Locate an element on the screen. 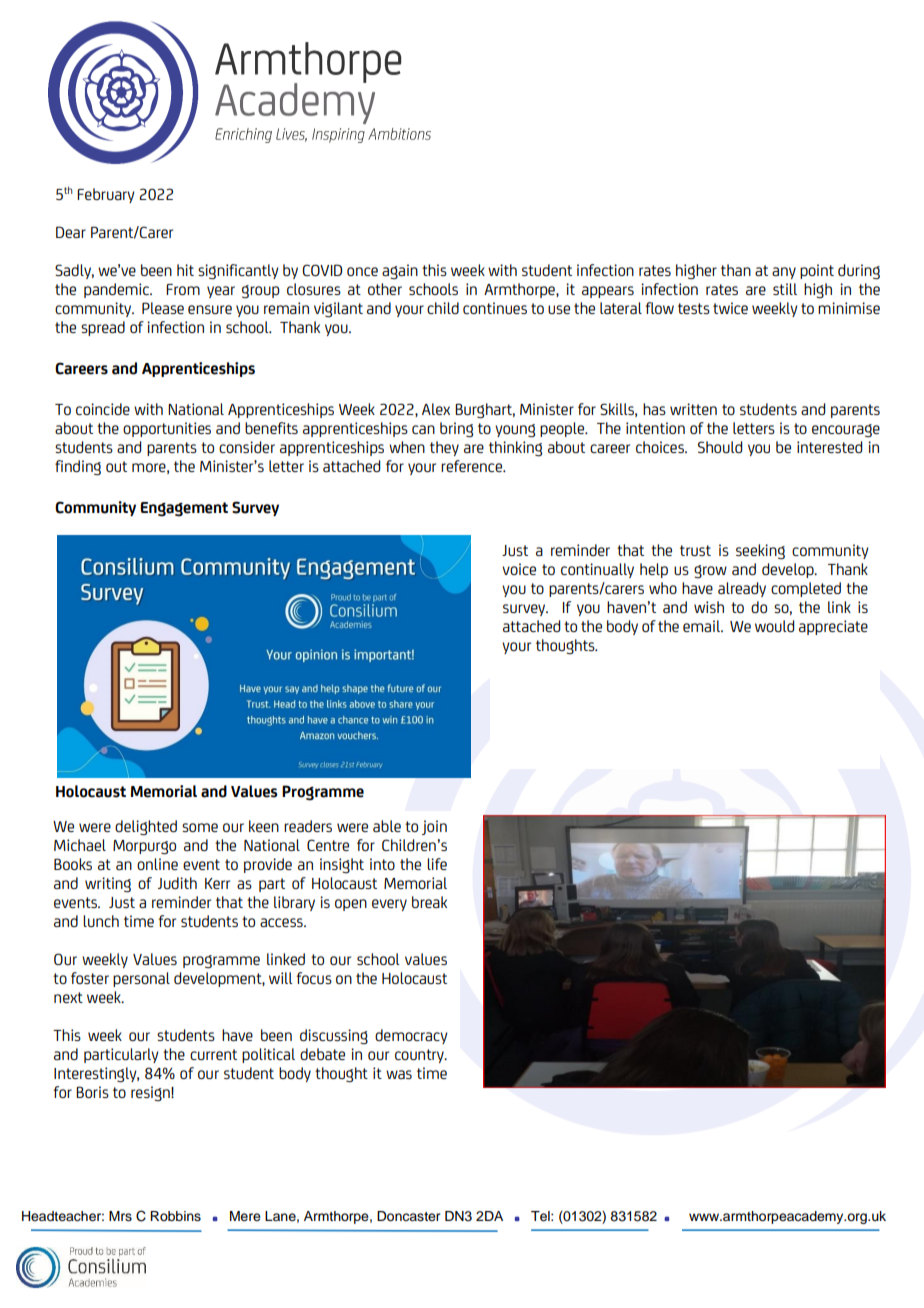 Image resolution: width=924 pixels, height=1308 pixels. hit is located at coordinates (185, 270).
